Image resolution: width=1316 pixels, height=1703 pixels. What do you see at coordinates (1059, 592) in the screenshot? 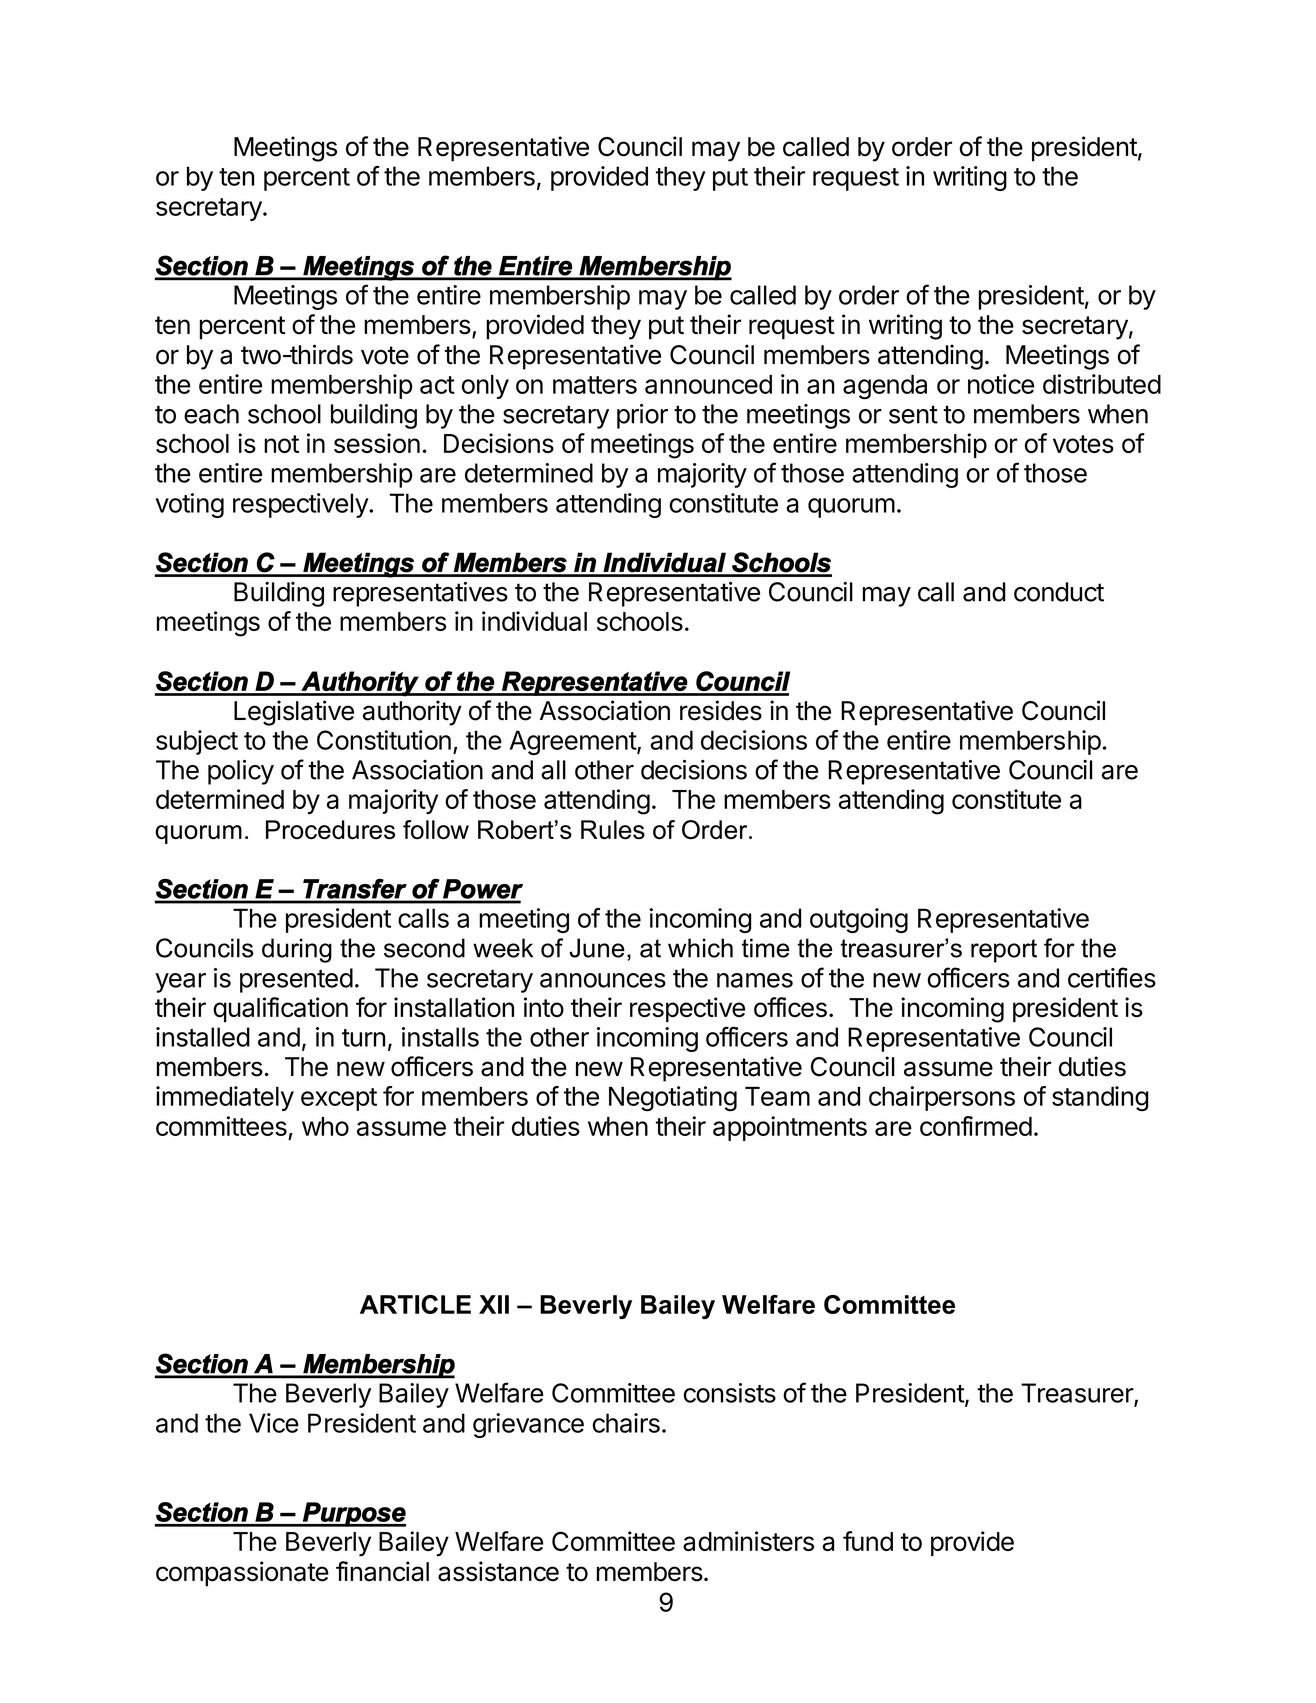
I see `conduct` at bounding box center [1059, 592].
